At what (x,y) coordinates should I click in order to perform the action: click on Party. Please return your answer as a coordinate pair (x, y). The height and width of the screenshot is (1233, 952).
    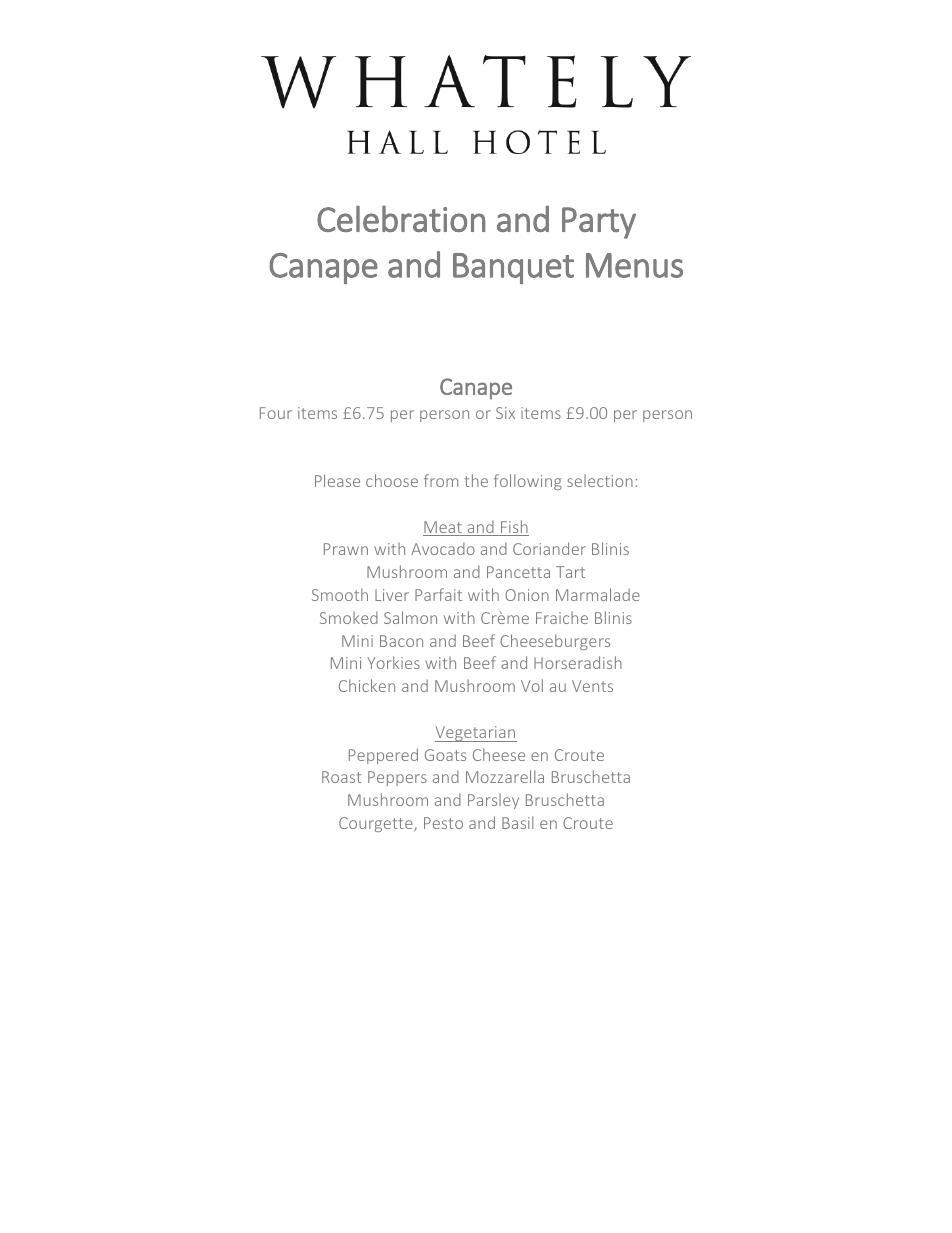
    Looking at the image, I should click on (599, 223).
